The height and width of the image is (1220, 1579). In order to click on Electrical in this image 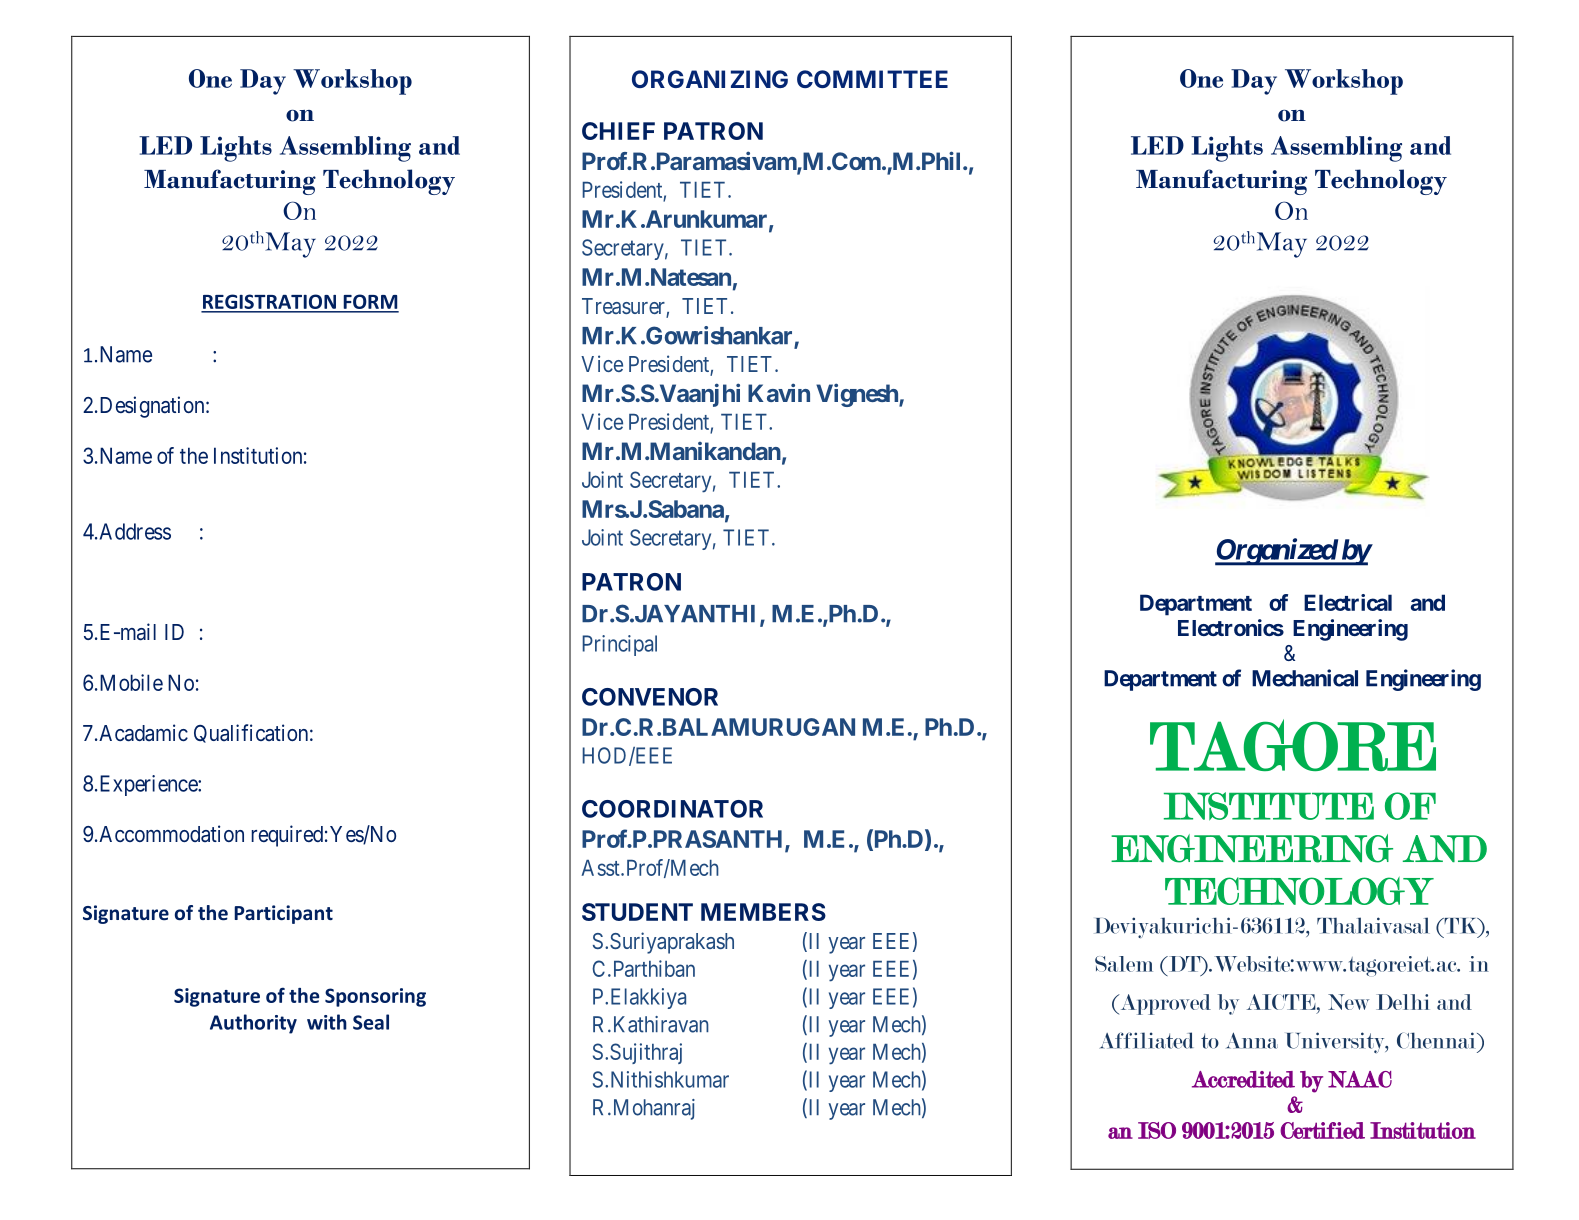, I will do `click(1348, 602)`.
